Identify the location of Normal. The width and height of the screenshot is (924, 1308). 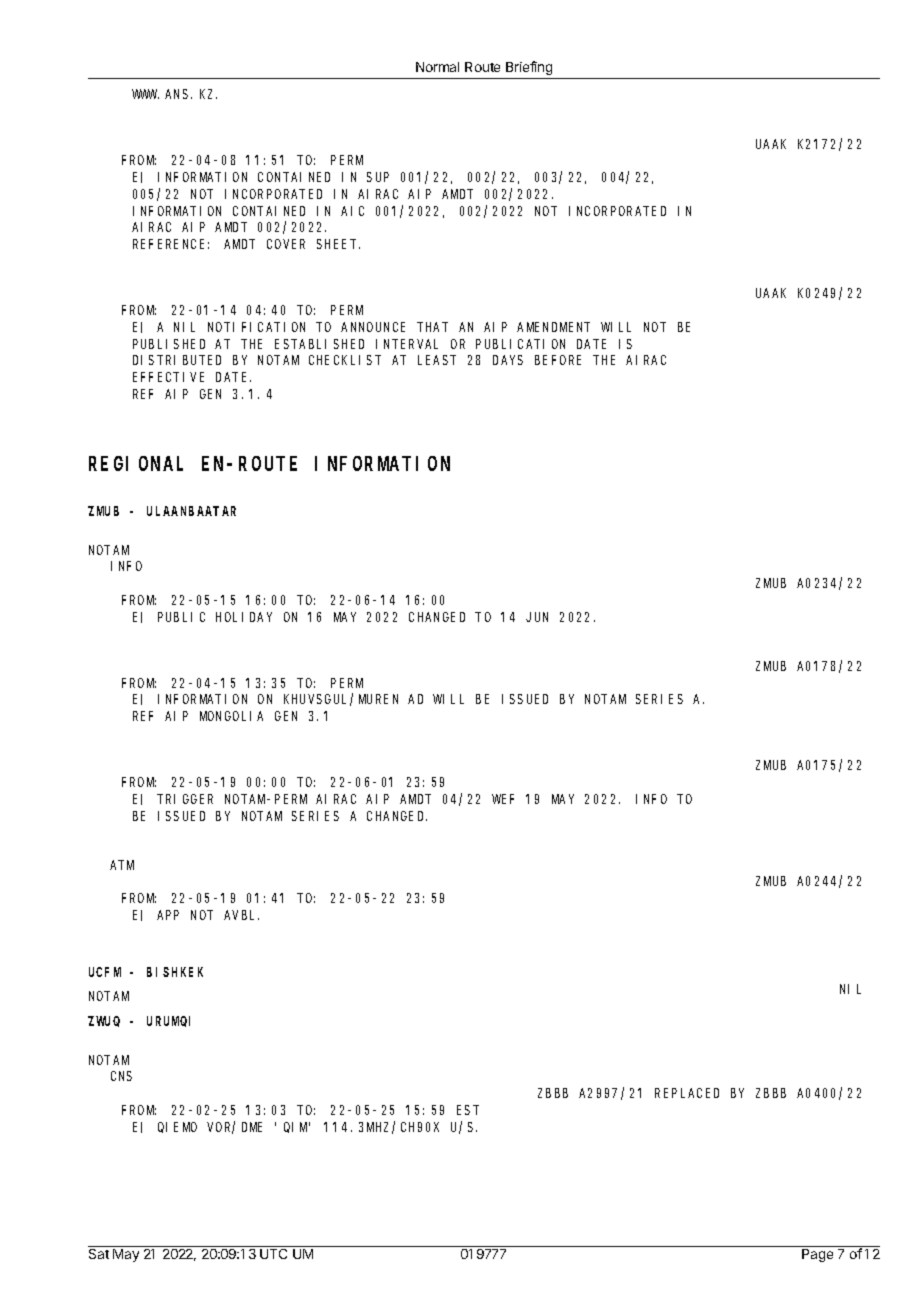
(437, 67).
